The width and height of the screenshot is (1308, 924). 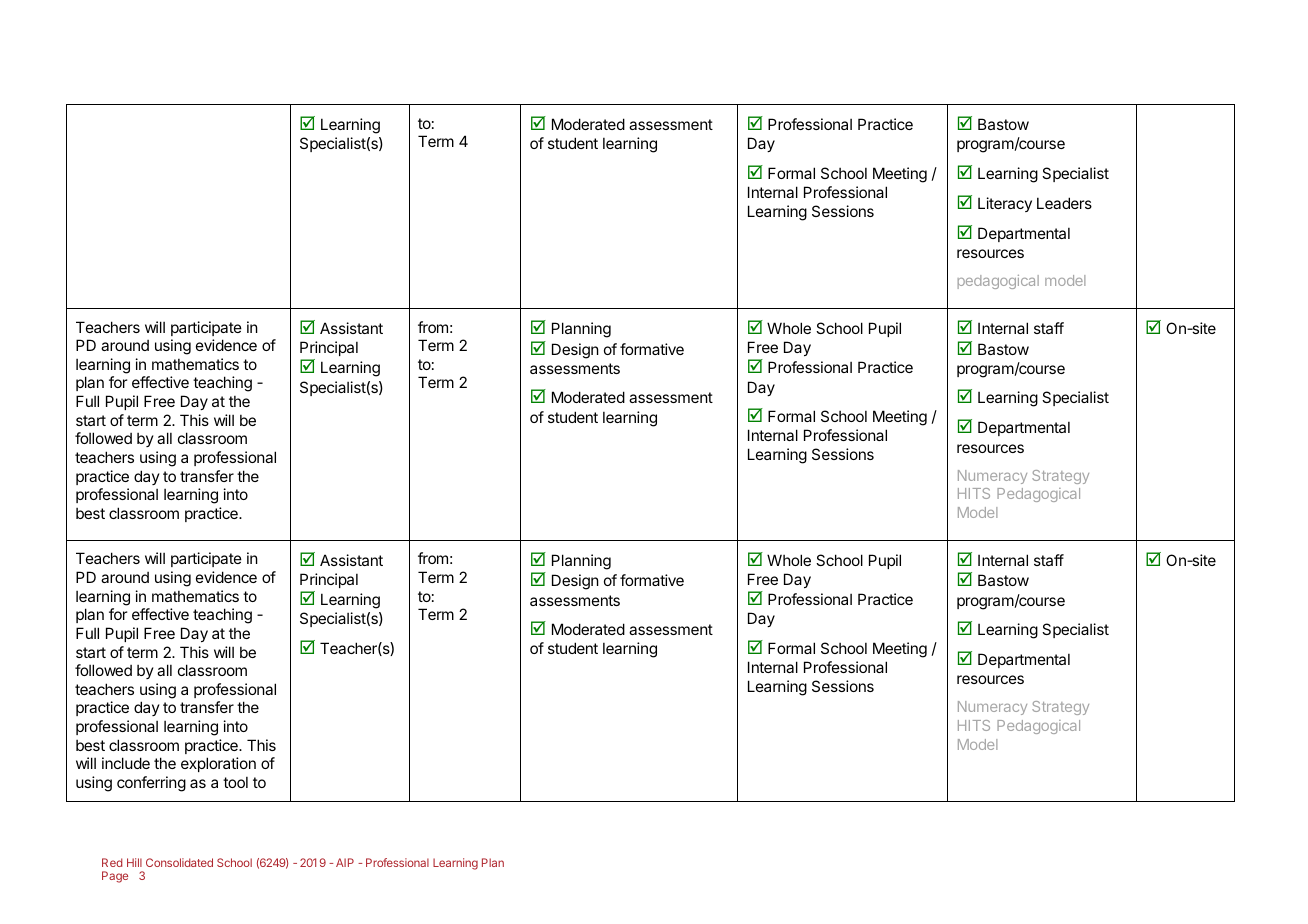 What do you see at coordinates (235, 782) in the screenshot?
I see `tool` at bounding box center [235, 782].
